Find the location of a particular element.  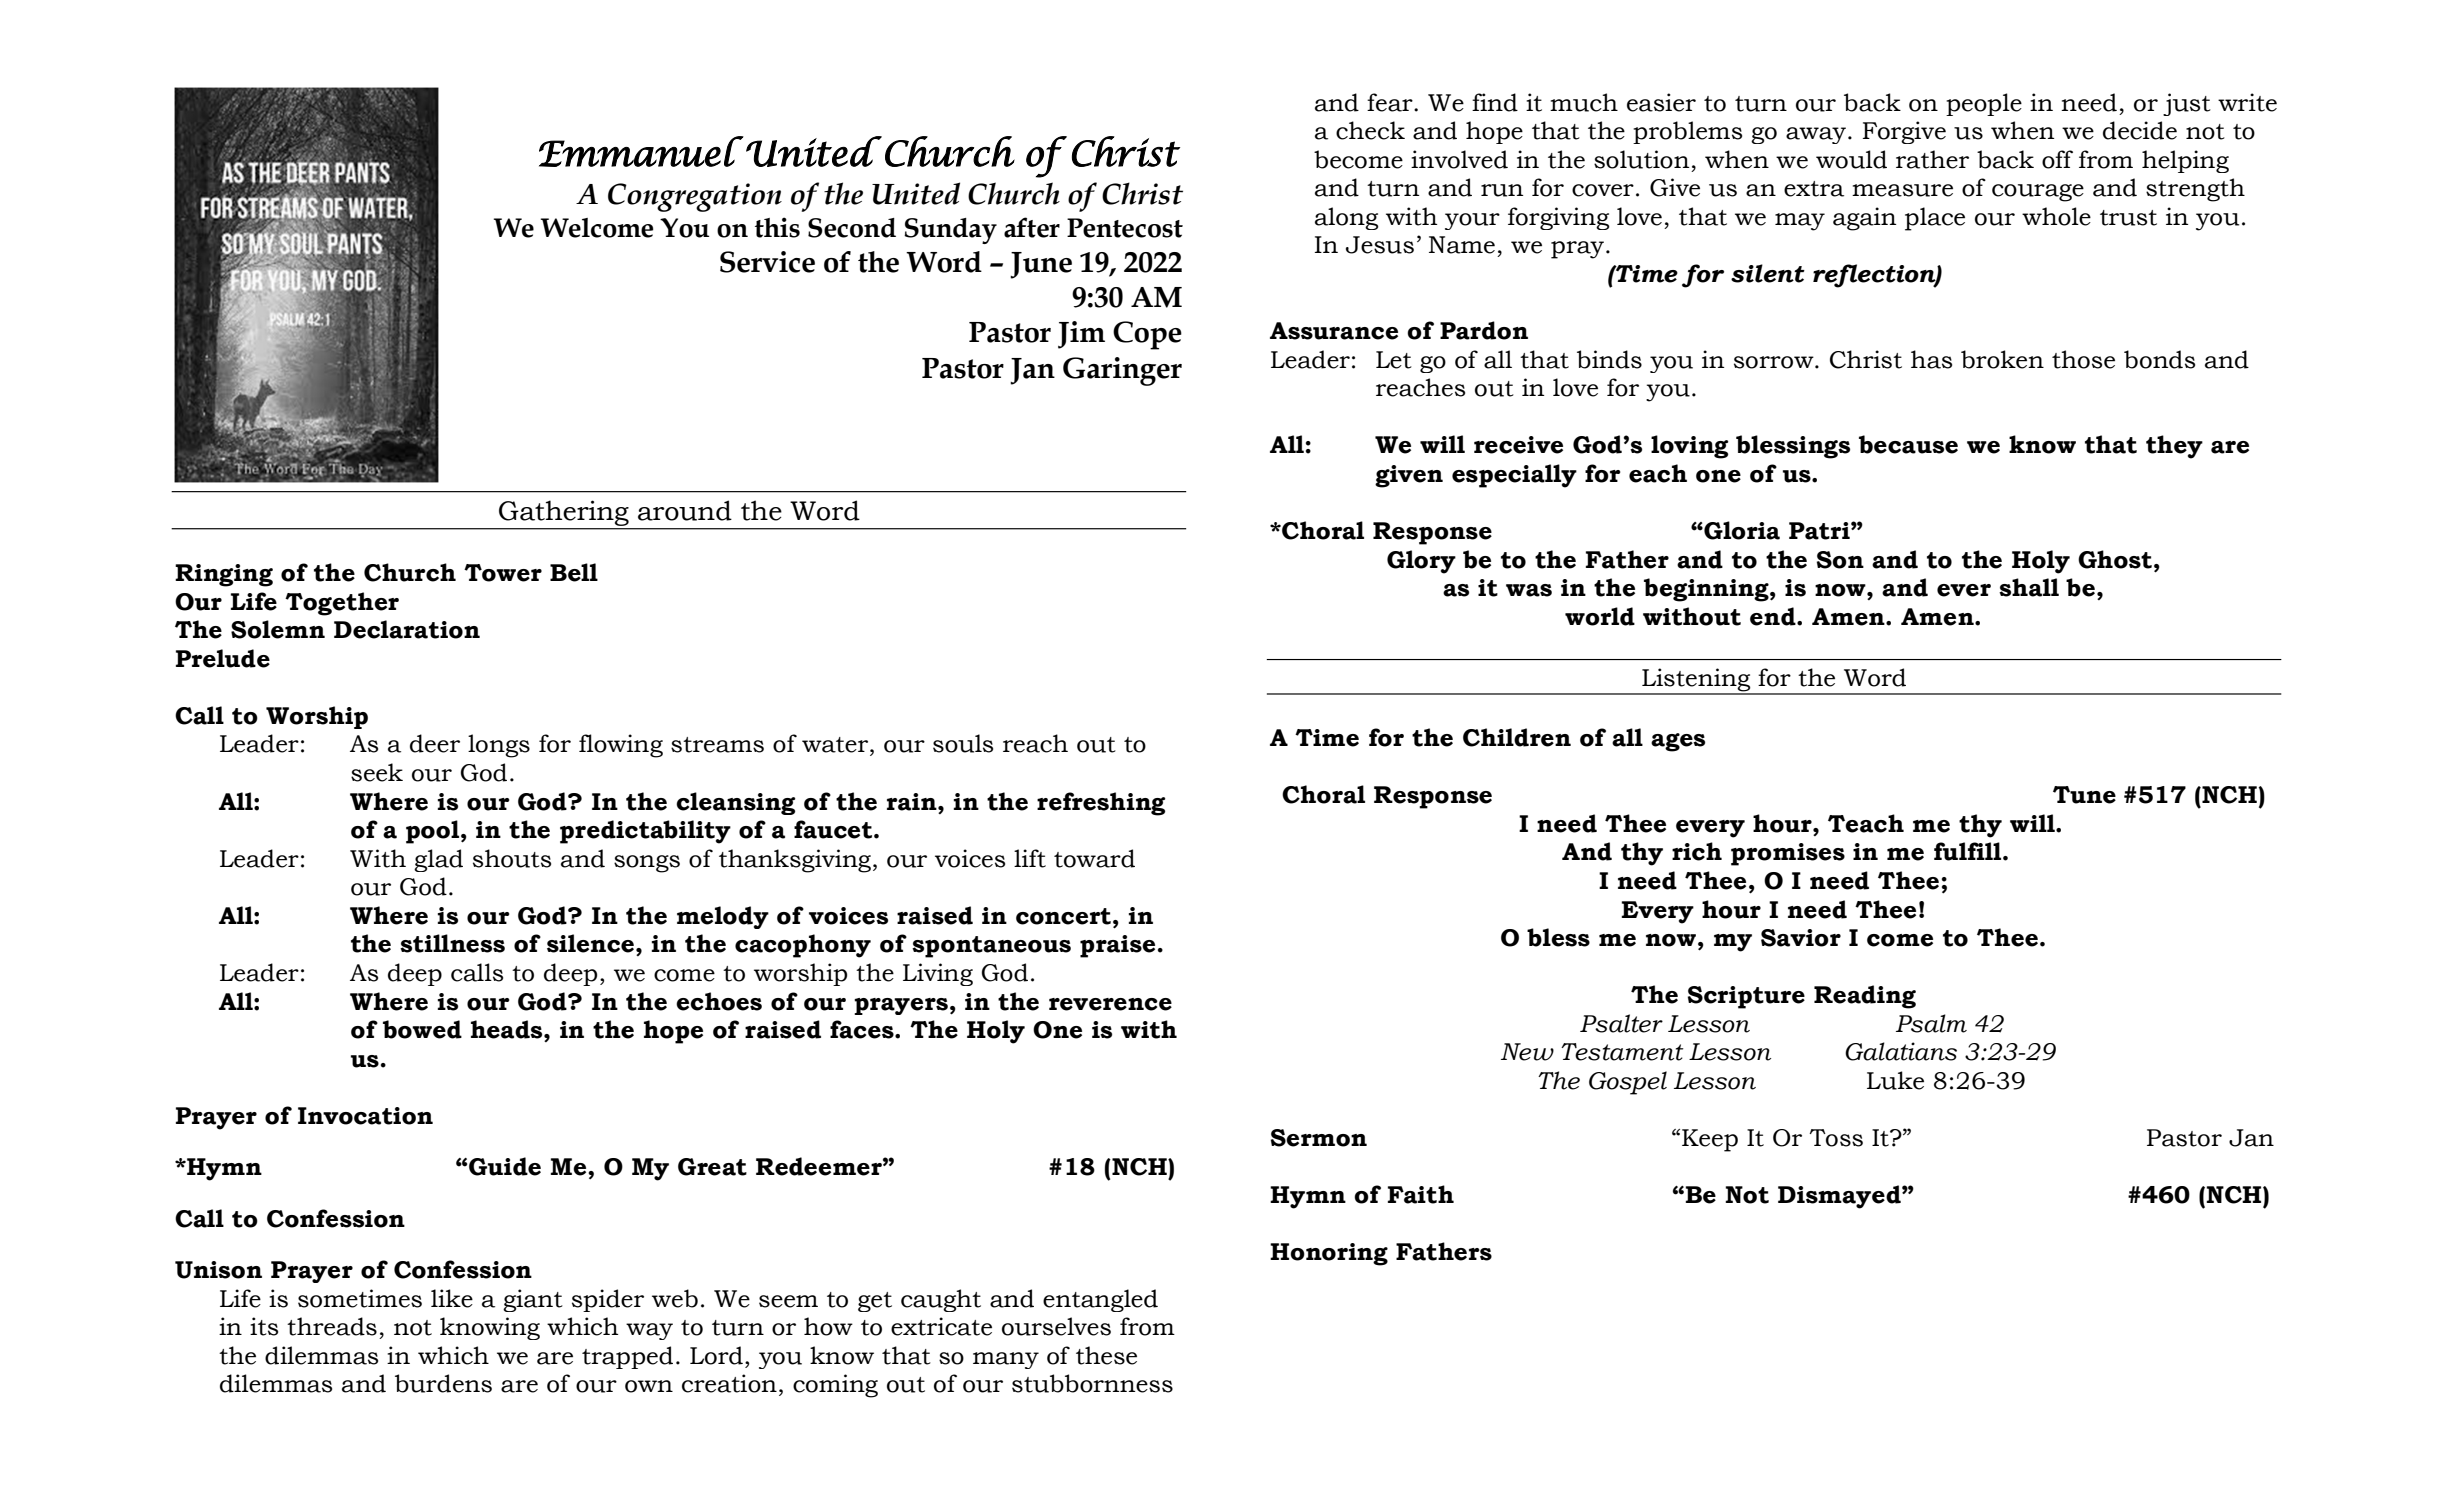

Psalm is located at coordinates (1931, 1023).
